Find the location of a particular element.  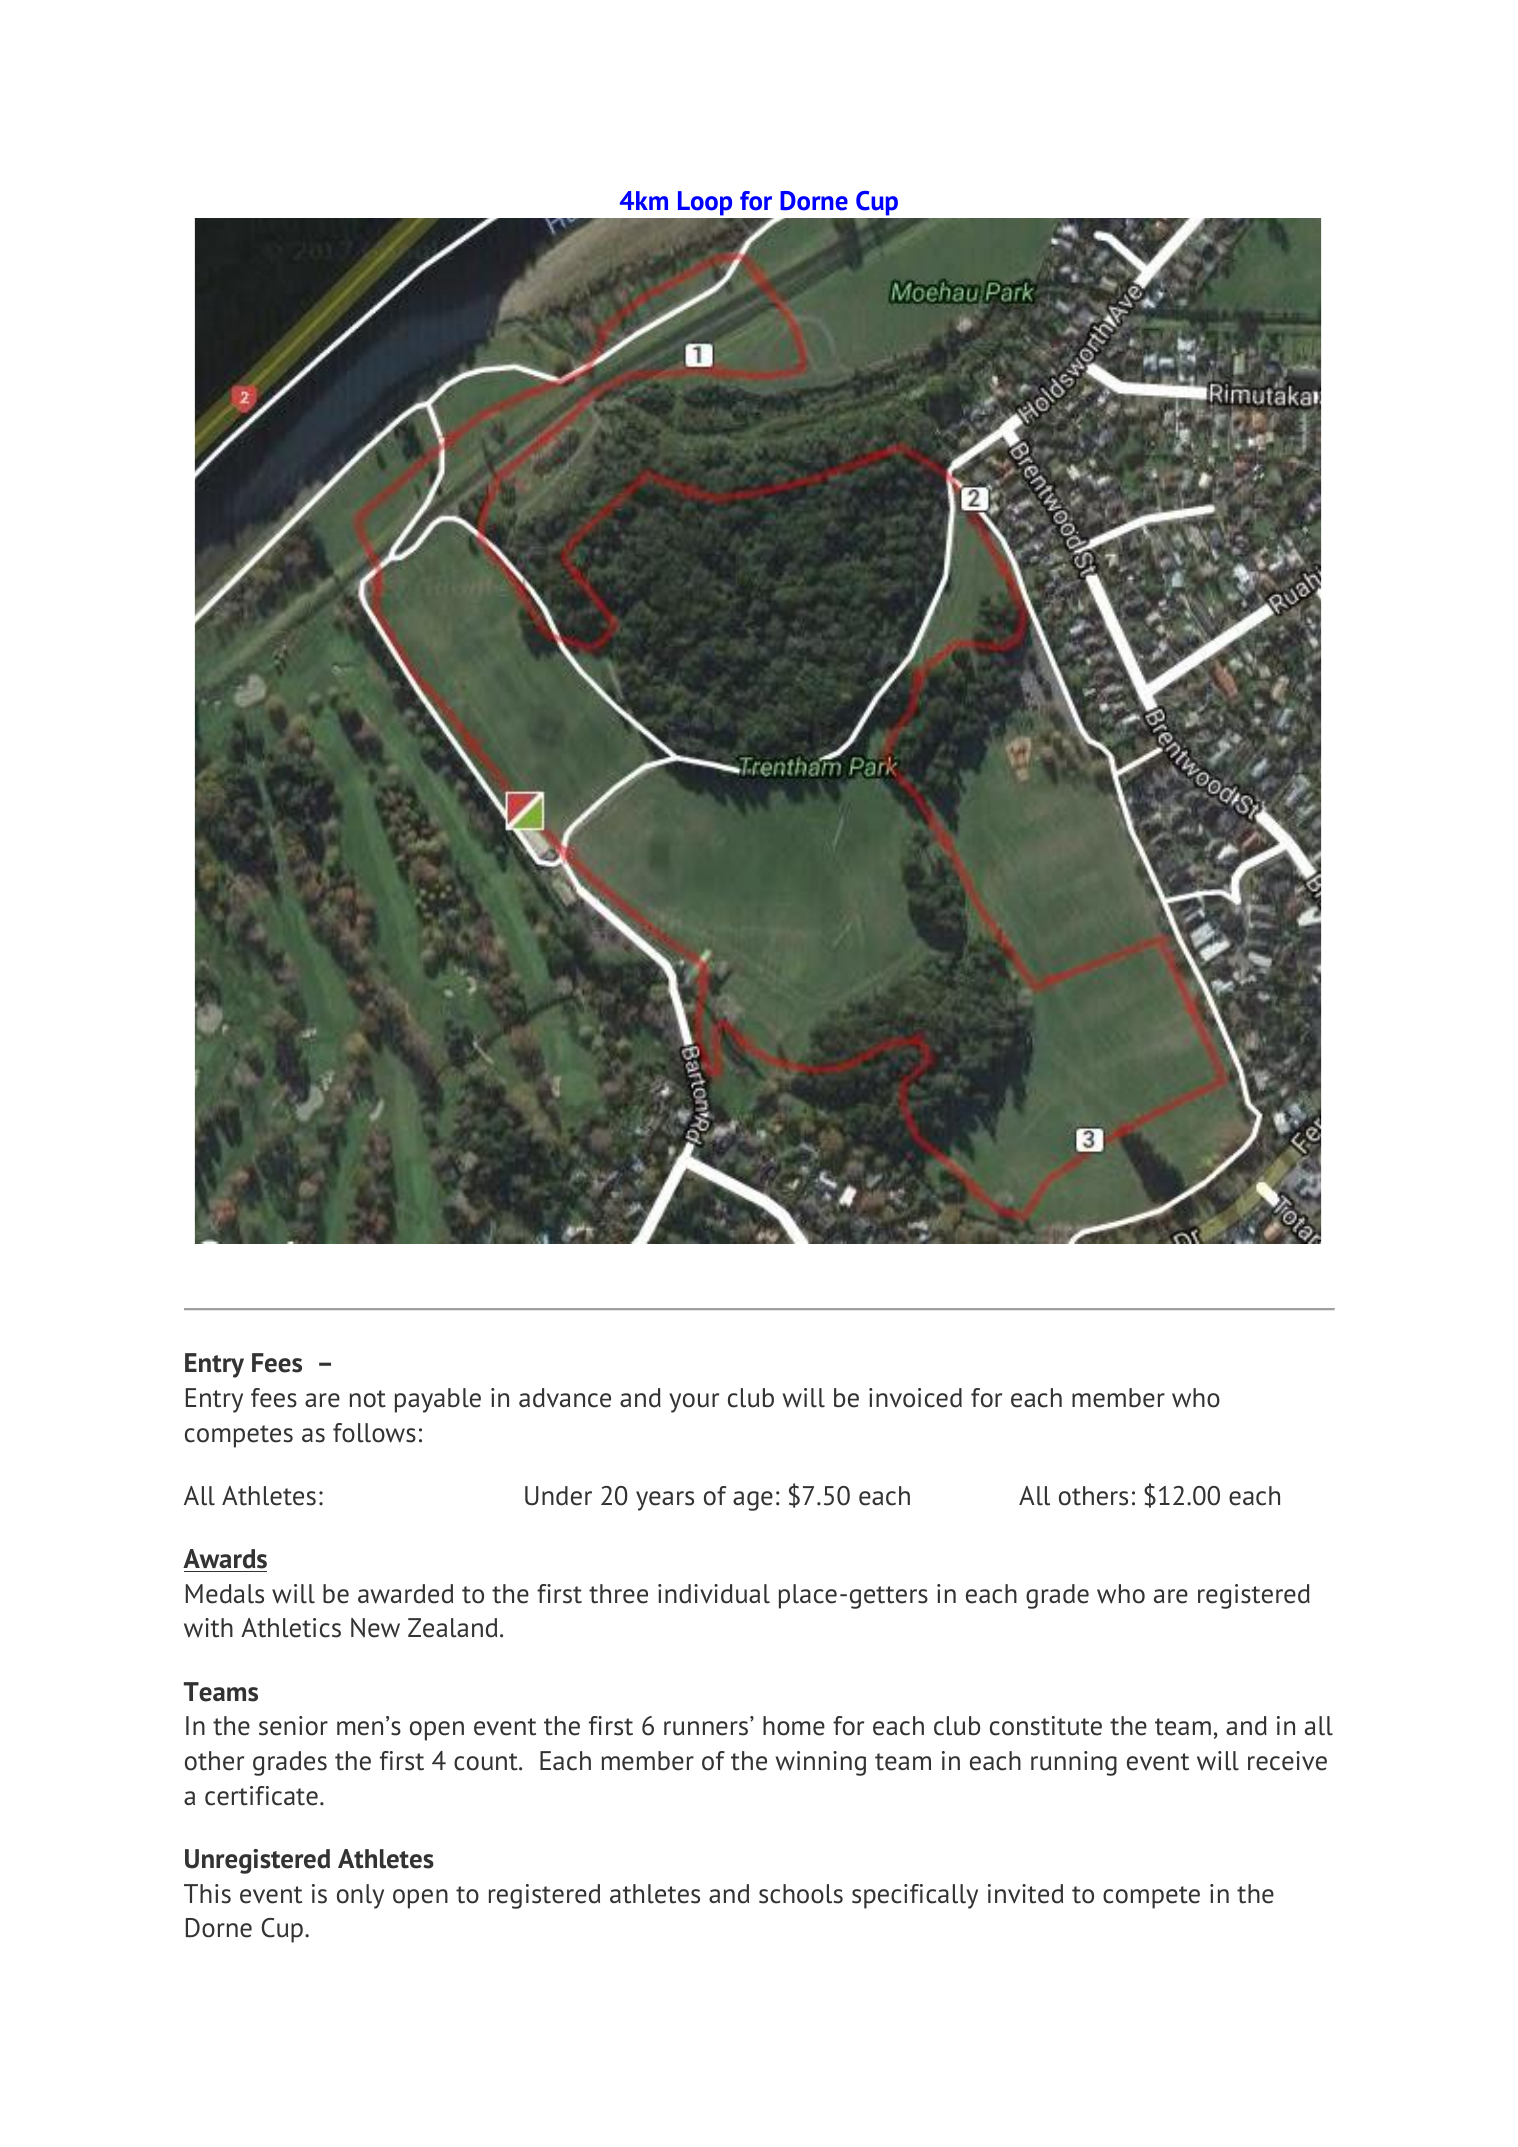

not is located at coordinates (368, 1399).
